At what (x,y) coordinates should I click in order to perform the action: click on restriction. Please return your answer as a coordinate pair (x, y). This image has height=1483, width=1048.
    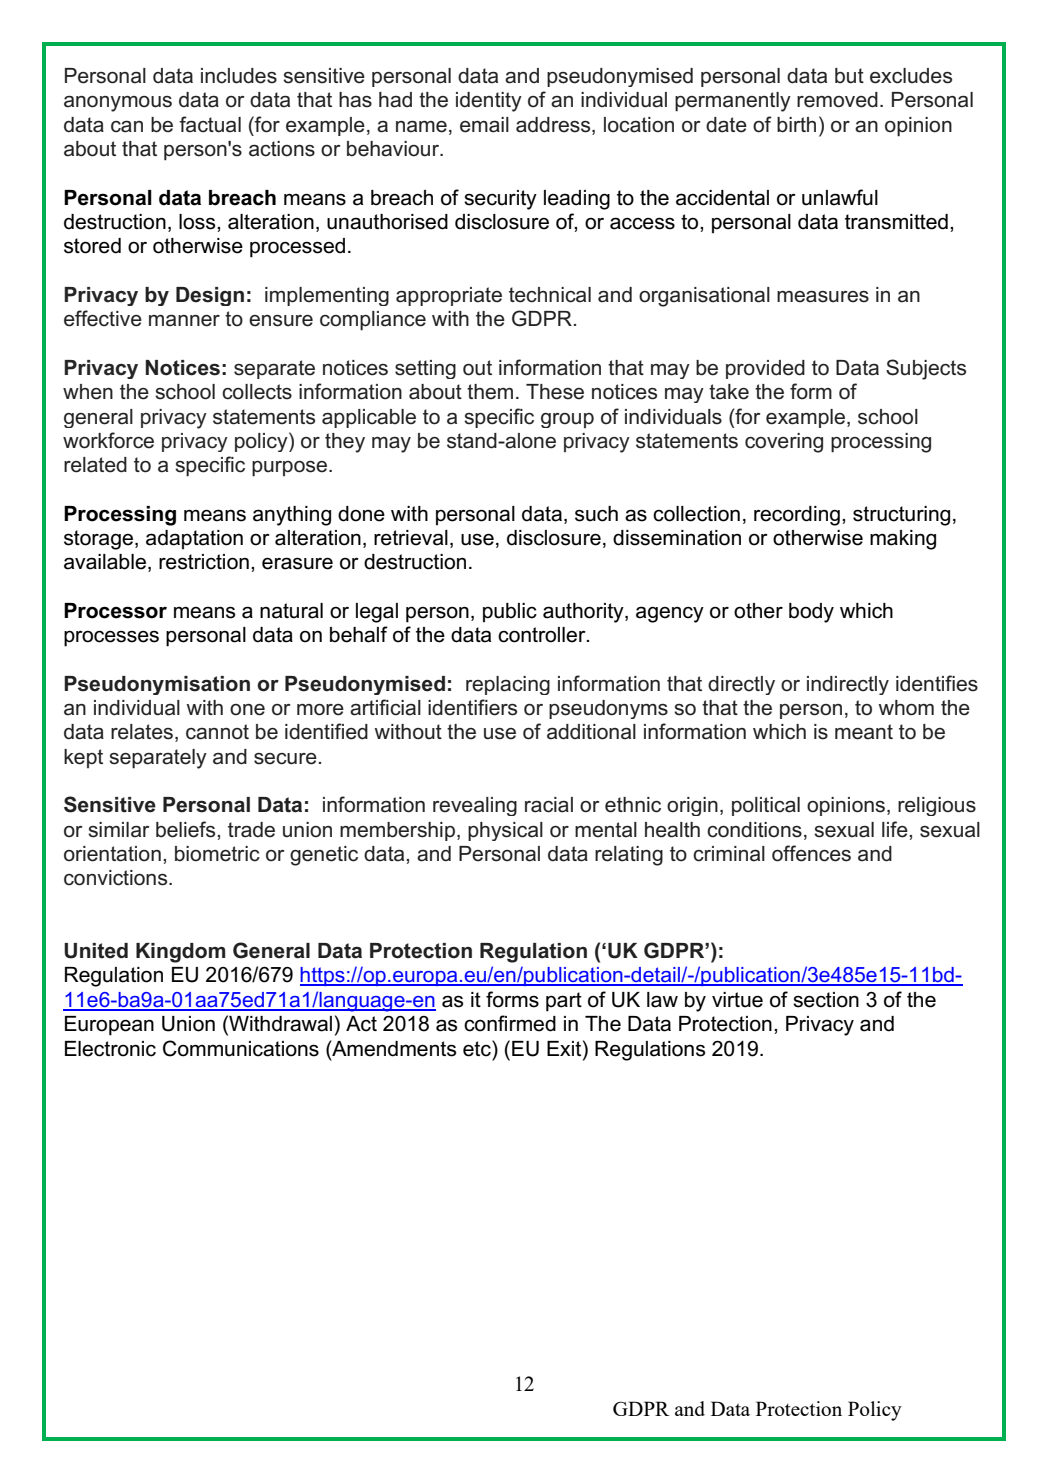
    Looking at the image, I should click on (204, 562).
